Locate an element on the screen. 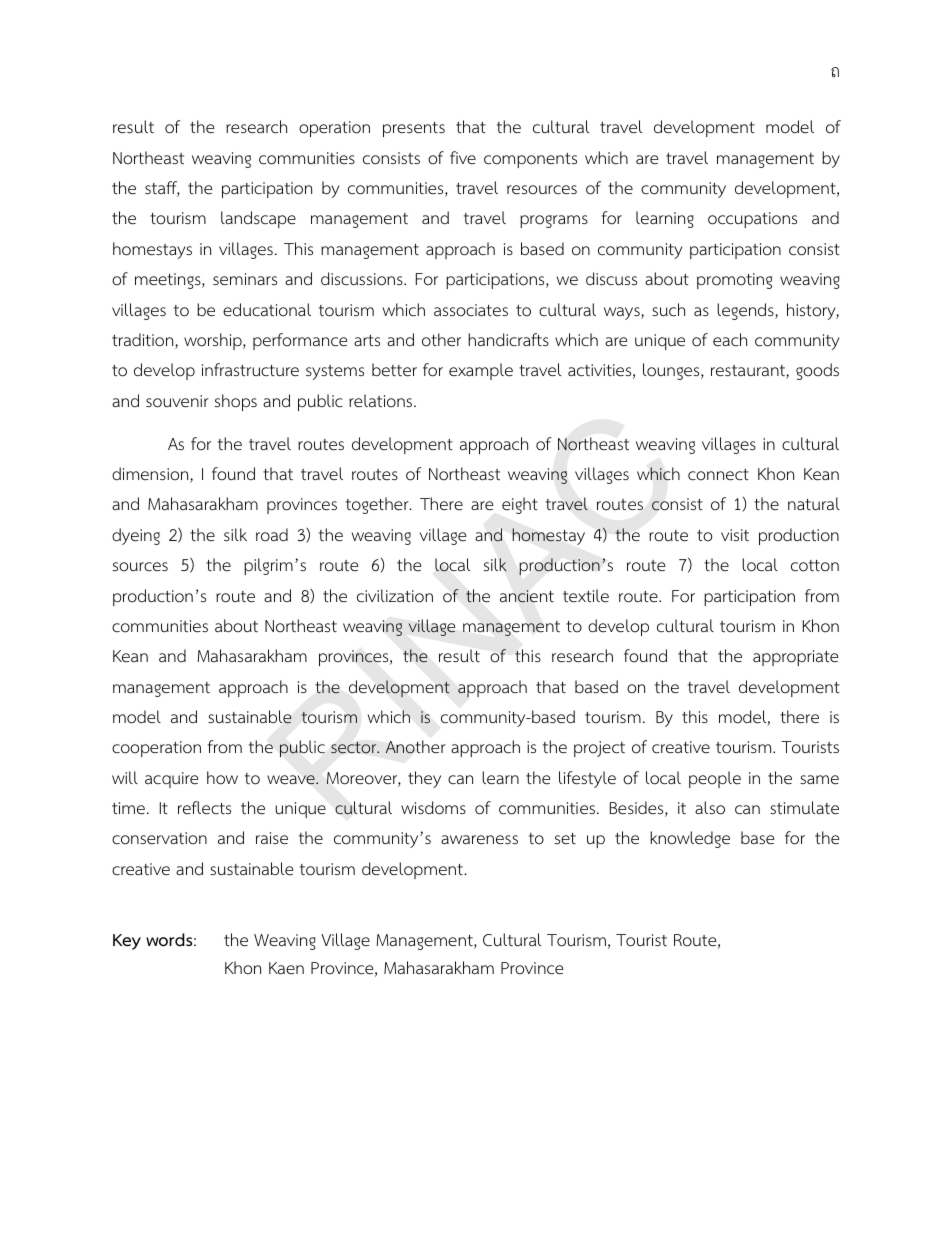  staff is located at coordinates (162, 189).
